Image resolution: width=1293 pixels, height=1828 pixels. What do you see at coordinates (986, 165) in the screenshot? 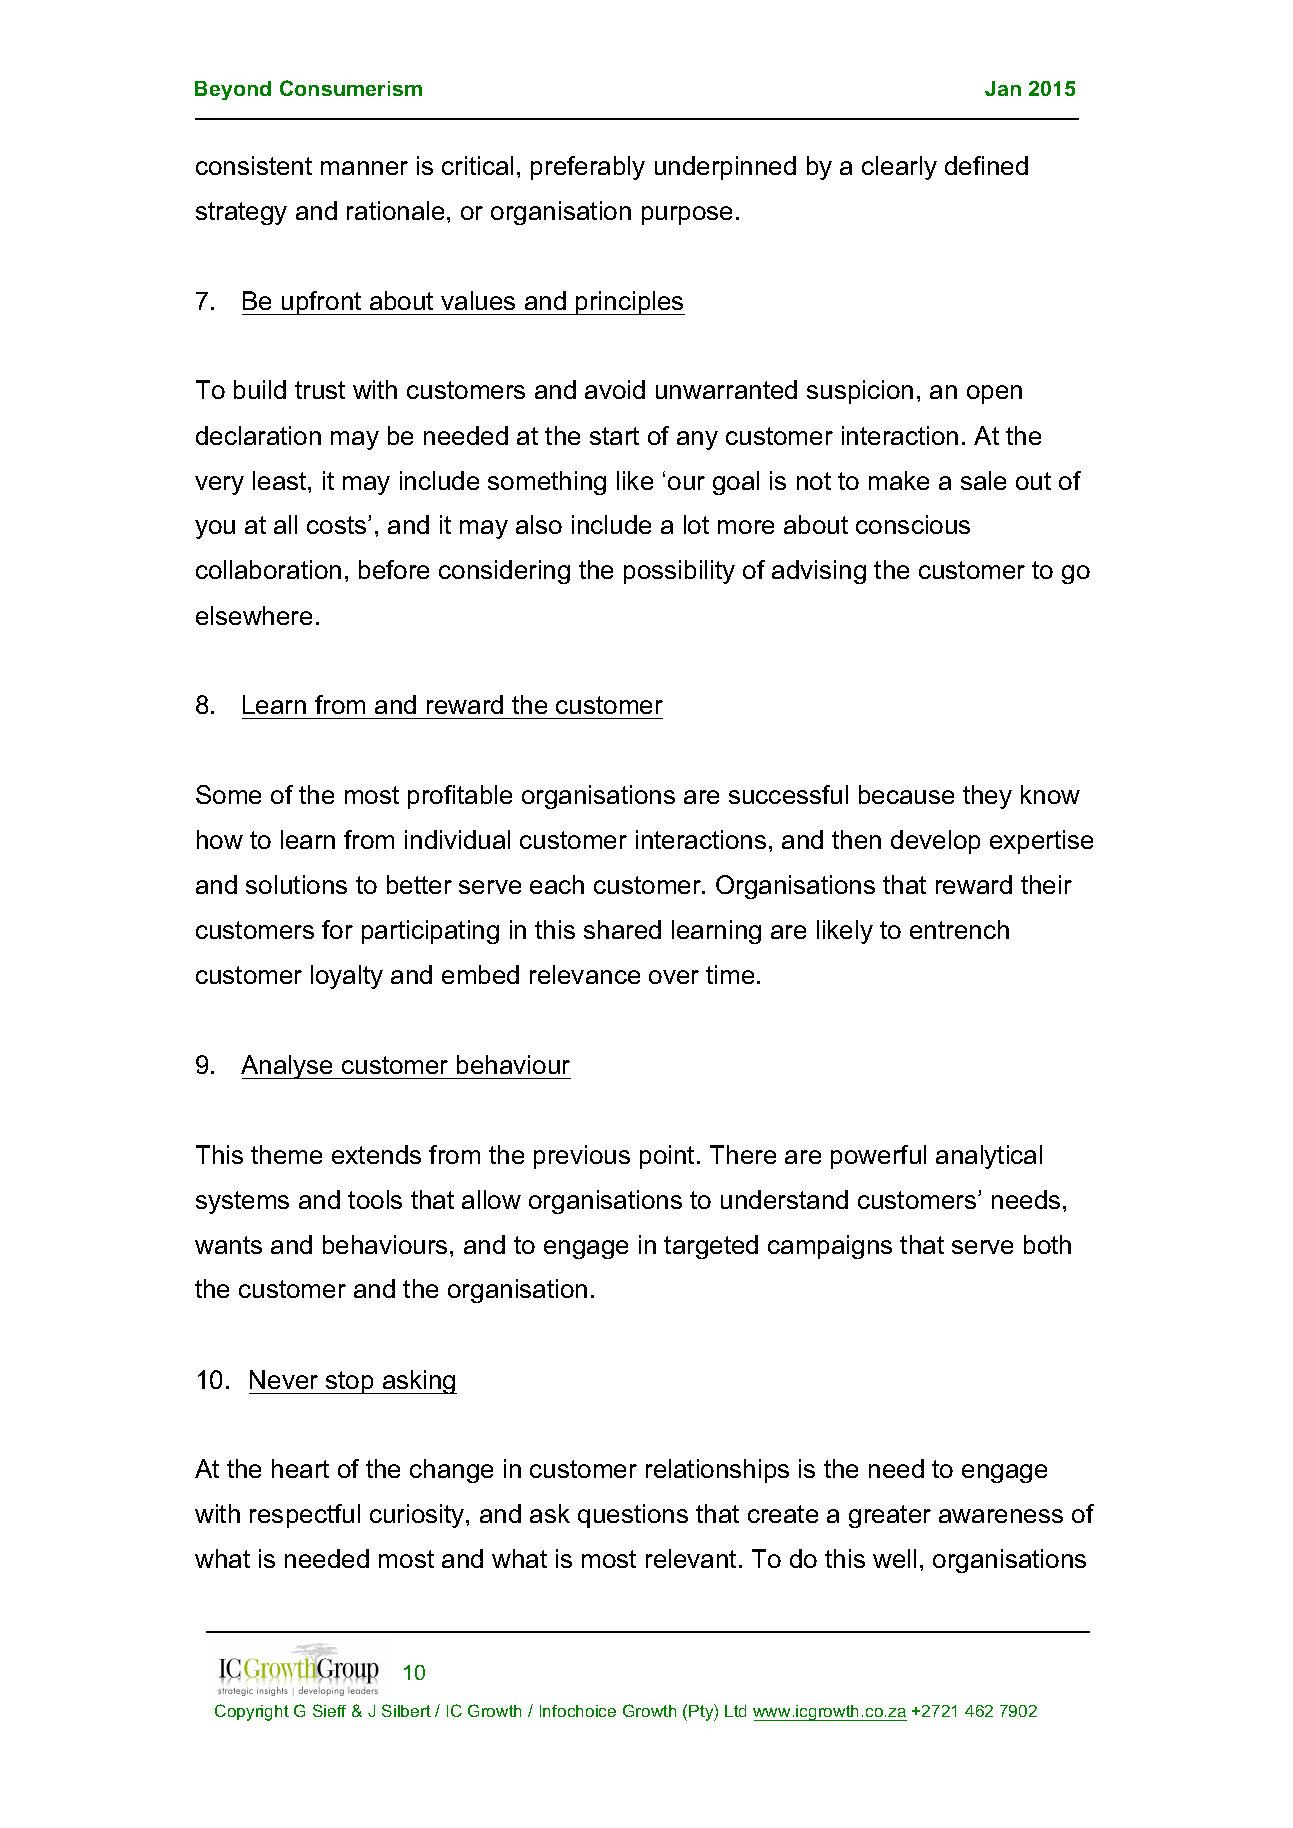
I see `defined` at bounding box center [986, 165].
